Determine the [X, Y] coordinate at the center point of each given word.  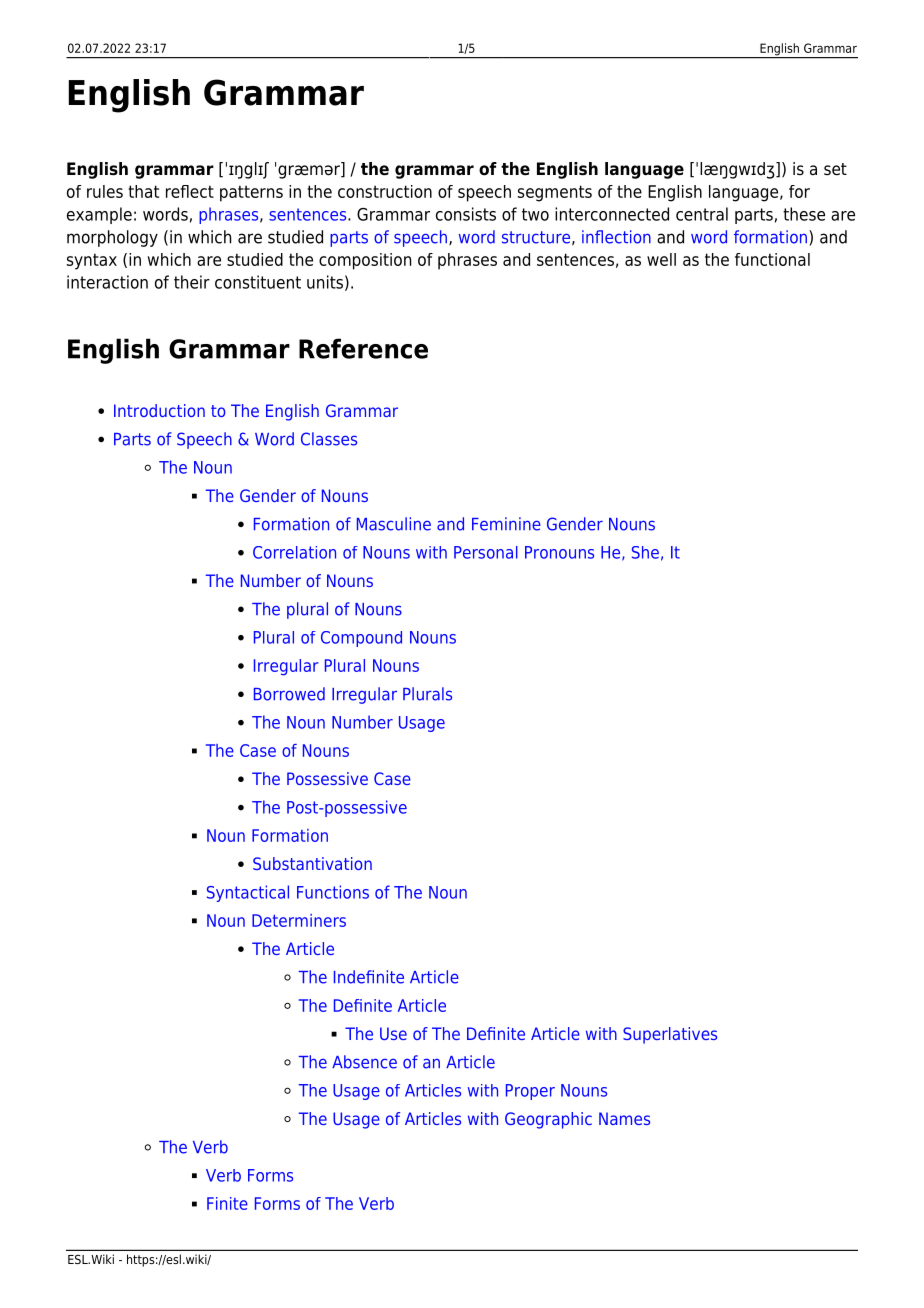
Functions [333, 892]
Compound [361, 639]
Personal [486, 552]
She [645, 552]
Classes [329, 439]
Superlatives [670, 1035]
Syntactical [248, 893]
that [143, 191]
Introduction [159, 410]
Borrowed [289, 694]
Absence [364, 1062]
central [702, 214]
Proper [530, 1092]
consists [466, 214]
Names [624, 1118]
